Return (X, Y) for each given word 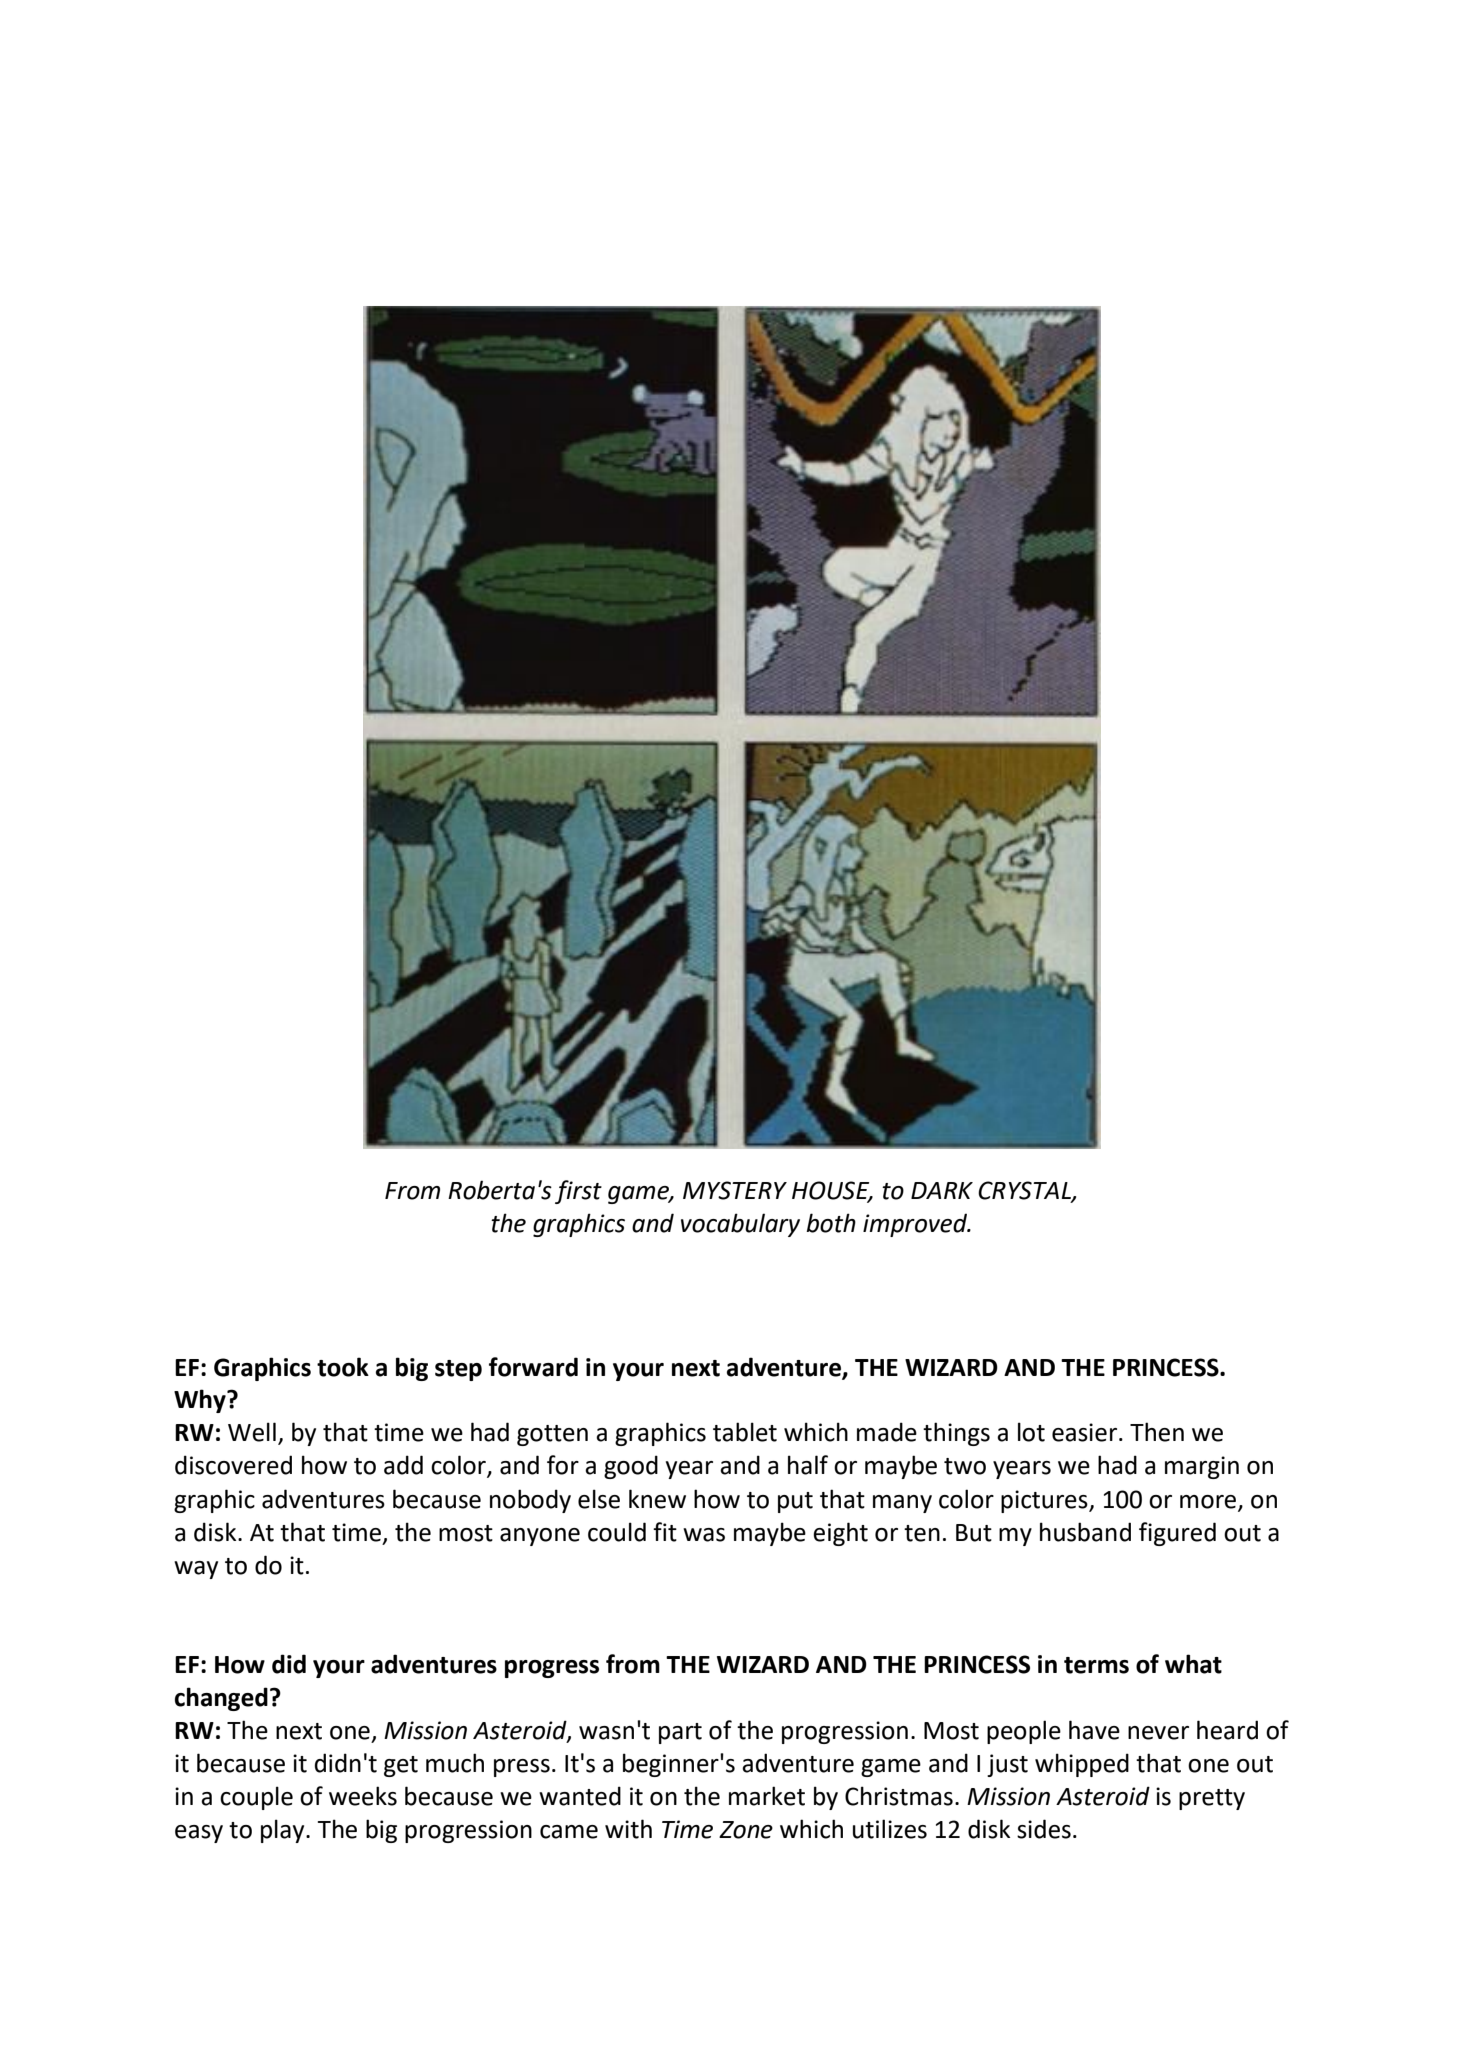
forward (533, 1367)
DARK (942, 1190)
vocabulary (740, 1225)
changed (221, 1699)
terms (1096, 1665)
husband (1085, 1532)
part (680, 1733)
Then (1157, 1432)
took (343, 1367)
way (196, 1570)
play (284, 1831)
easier (1086, 1432)
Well (252, 1432)
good (631, 1467)
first (578, 1192)
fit (665, 1532)
